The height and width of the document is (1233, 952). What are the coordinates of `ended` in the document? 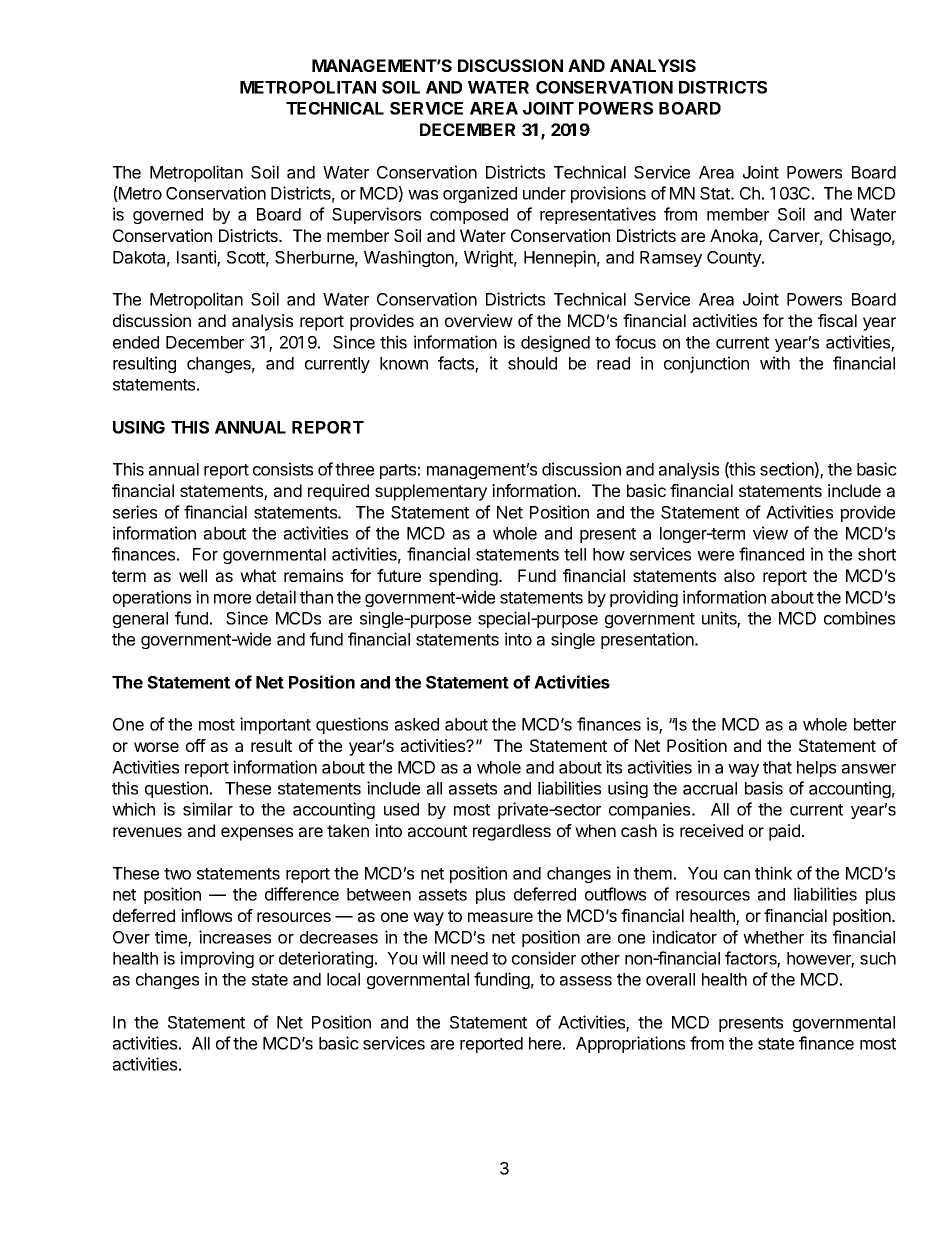 It's located at (136, 342).
